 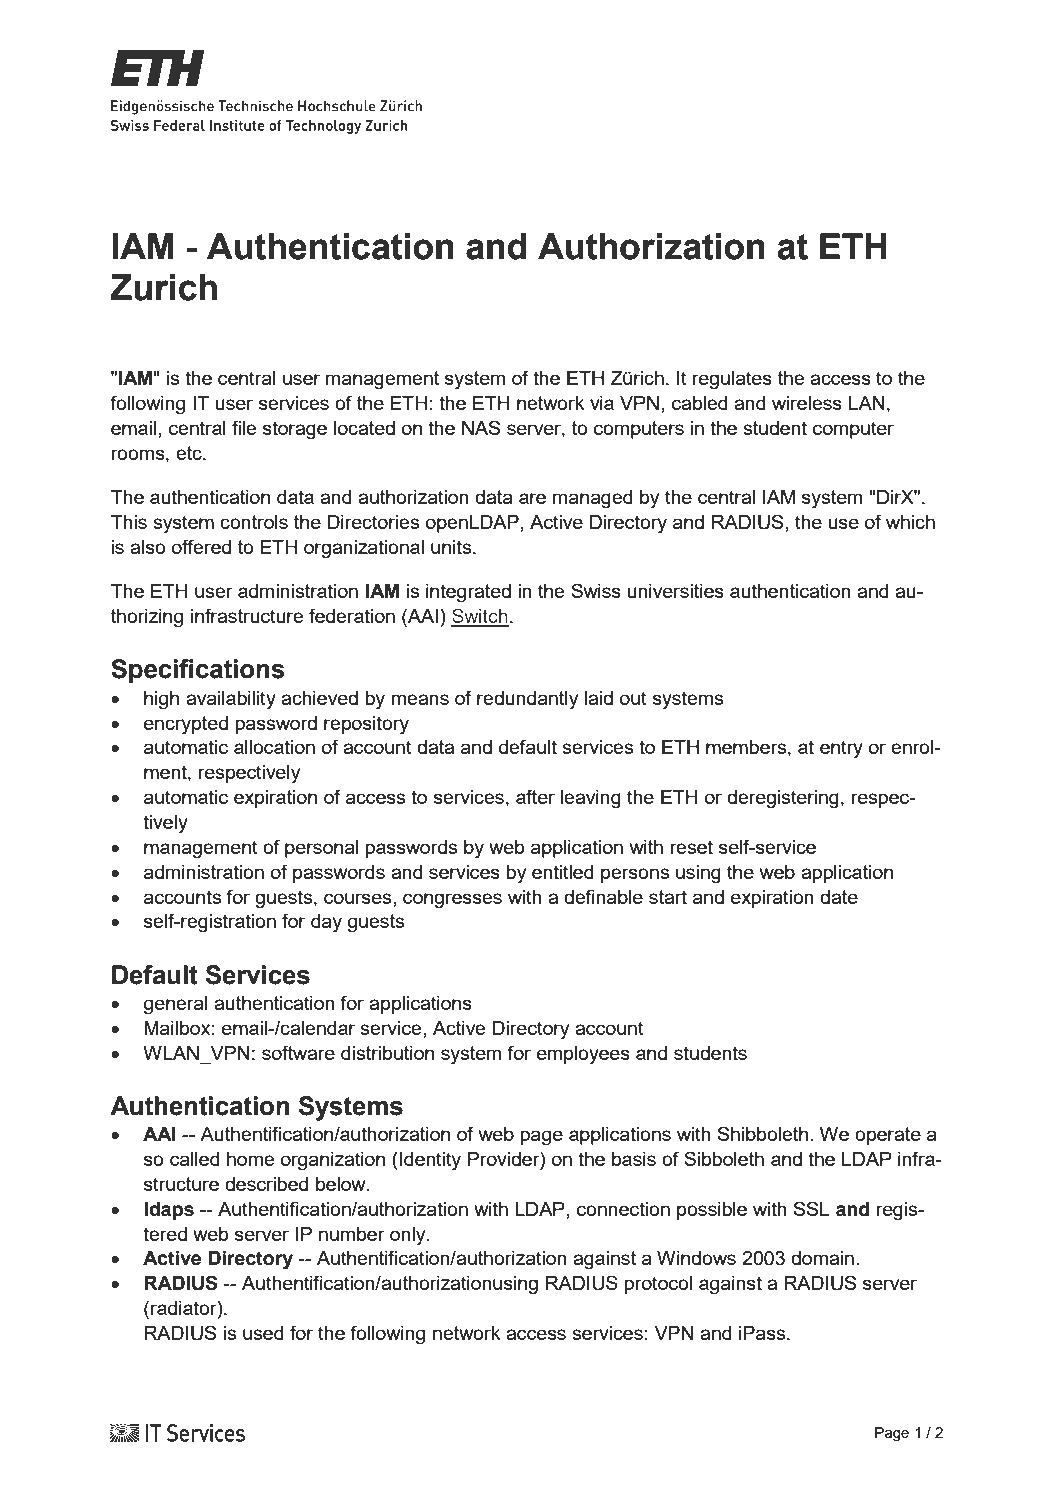 I want to click on file, so click(x=244, y=427).
